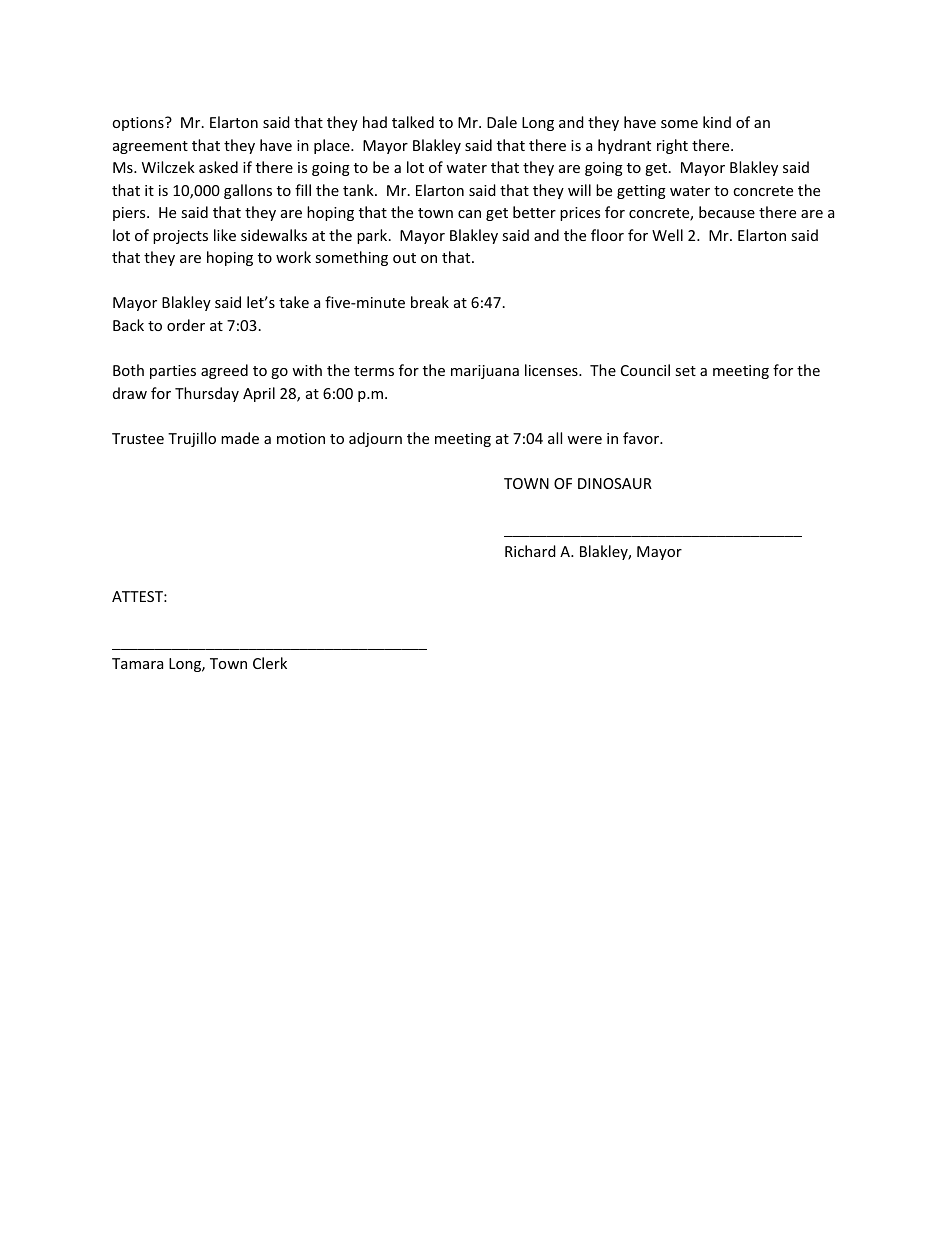 This document has height=1233, width=952. I want to click on agreement, so click(150, 147).
